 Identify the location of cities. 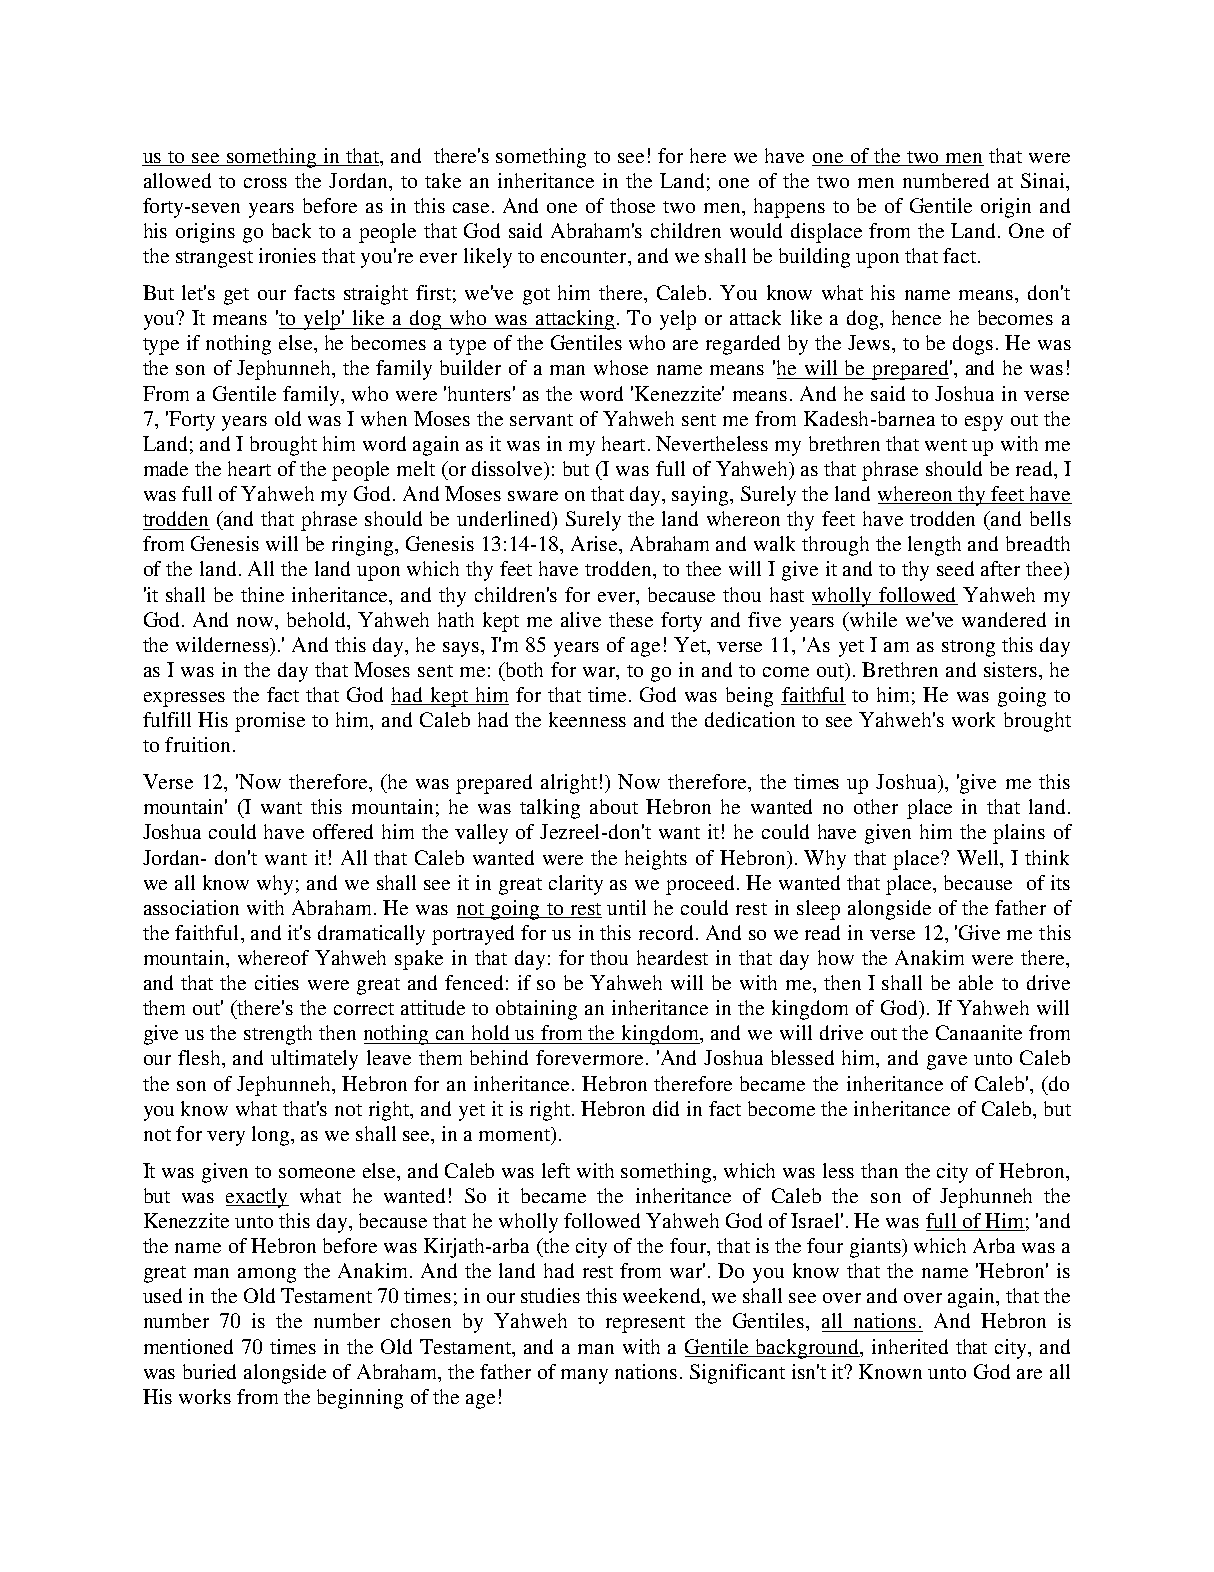
(277, 982).
